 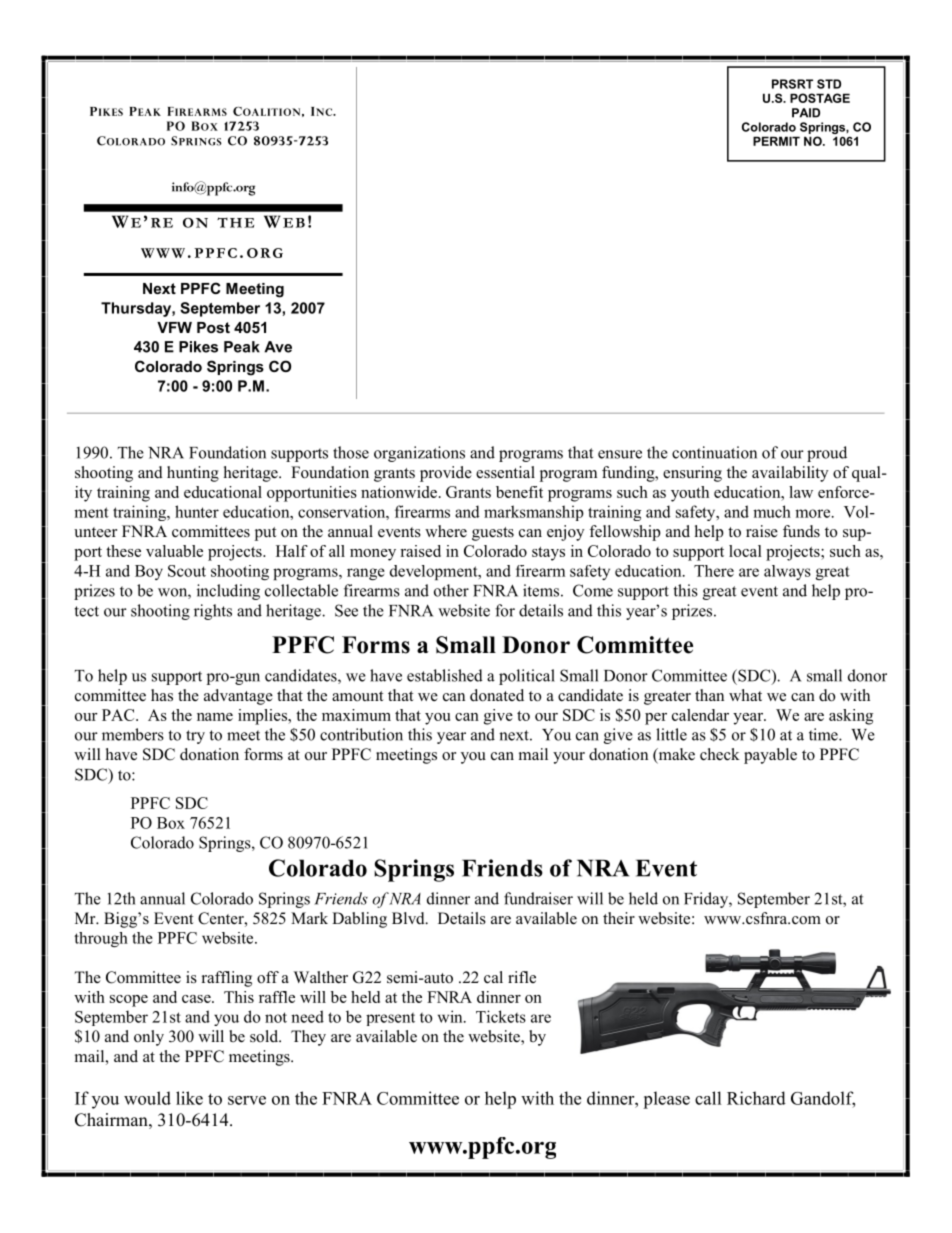 What do you see at coordinates (756, 1098) in the page?
I see `Richard` at bounding box center [756, 1098].
